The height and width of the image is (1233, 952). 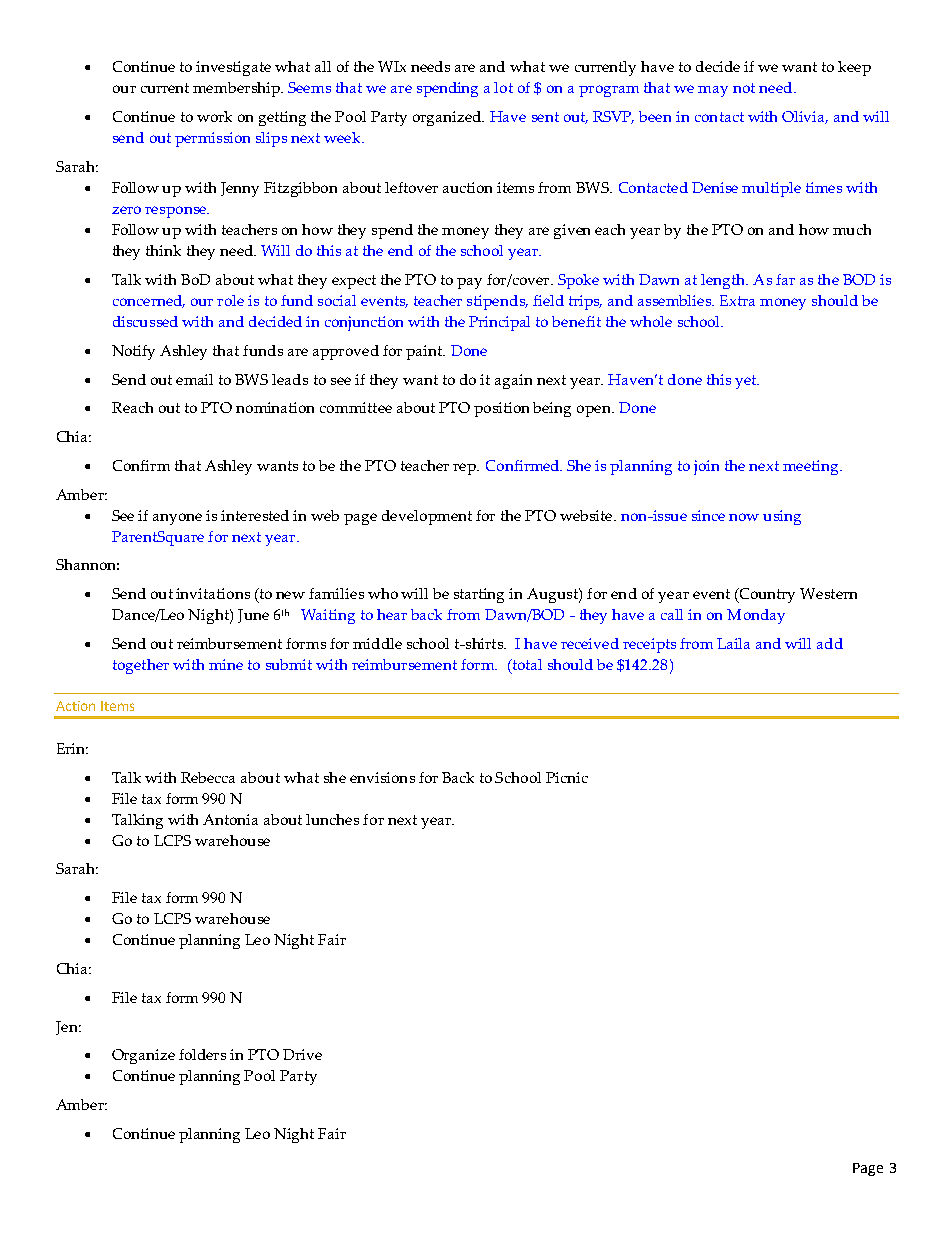 What do you see at coordinates (733, 643) in the image?
I see `Laila` at bounding box center [733, 643].
